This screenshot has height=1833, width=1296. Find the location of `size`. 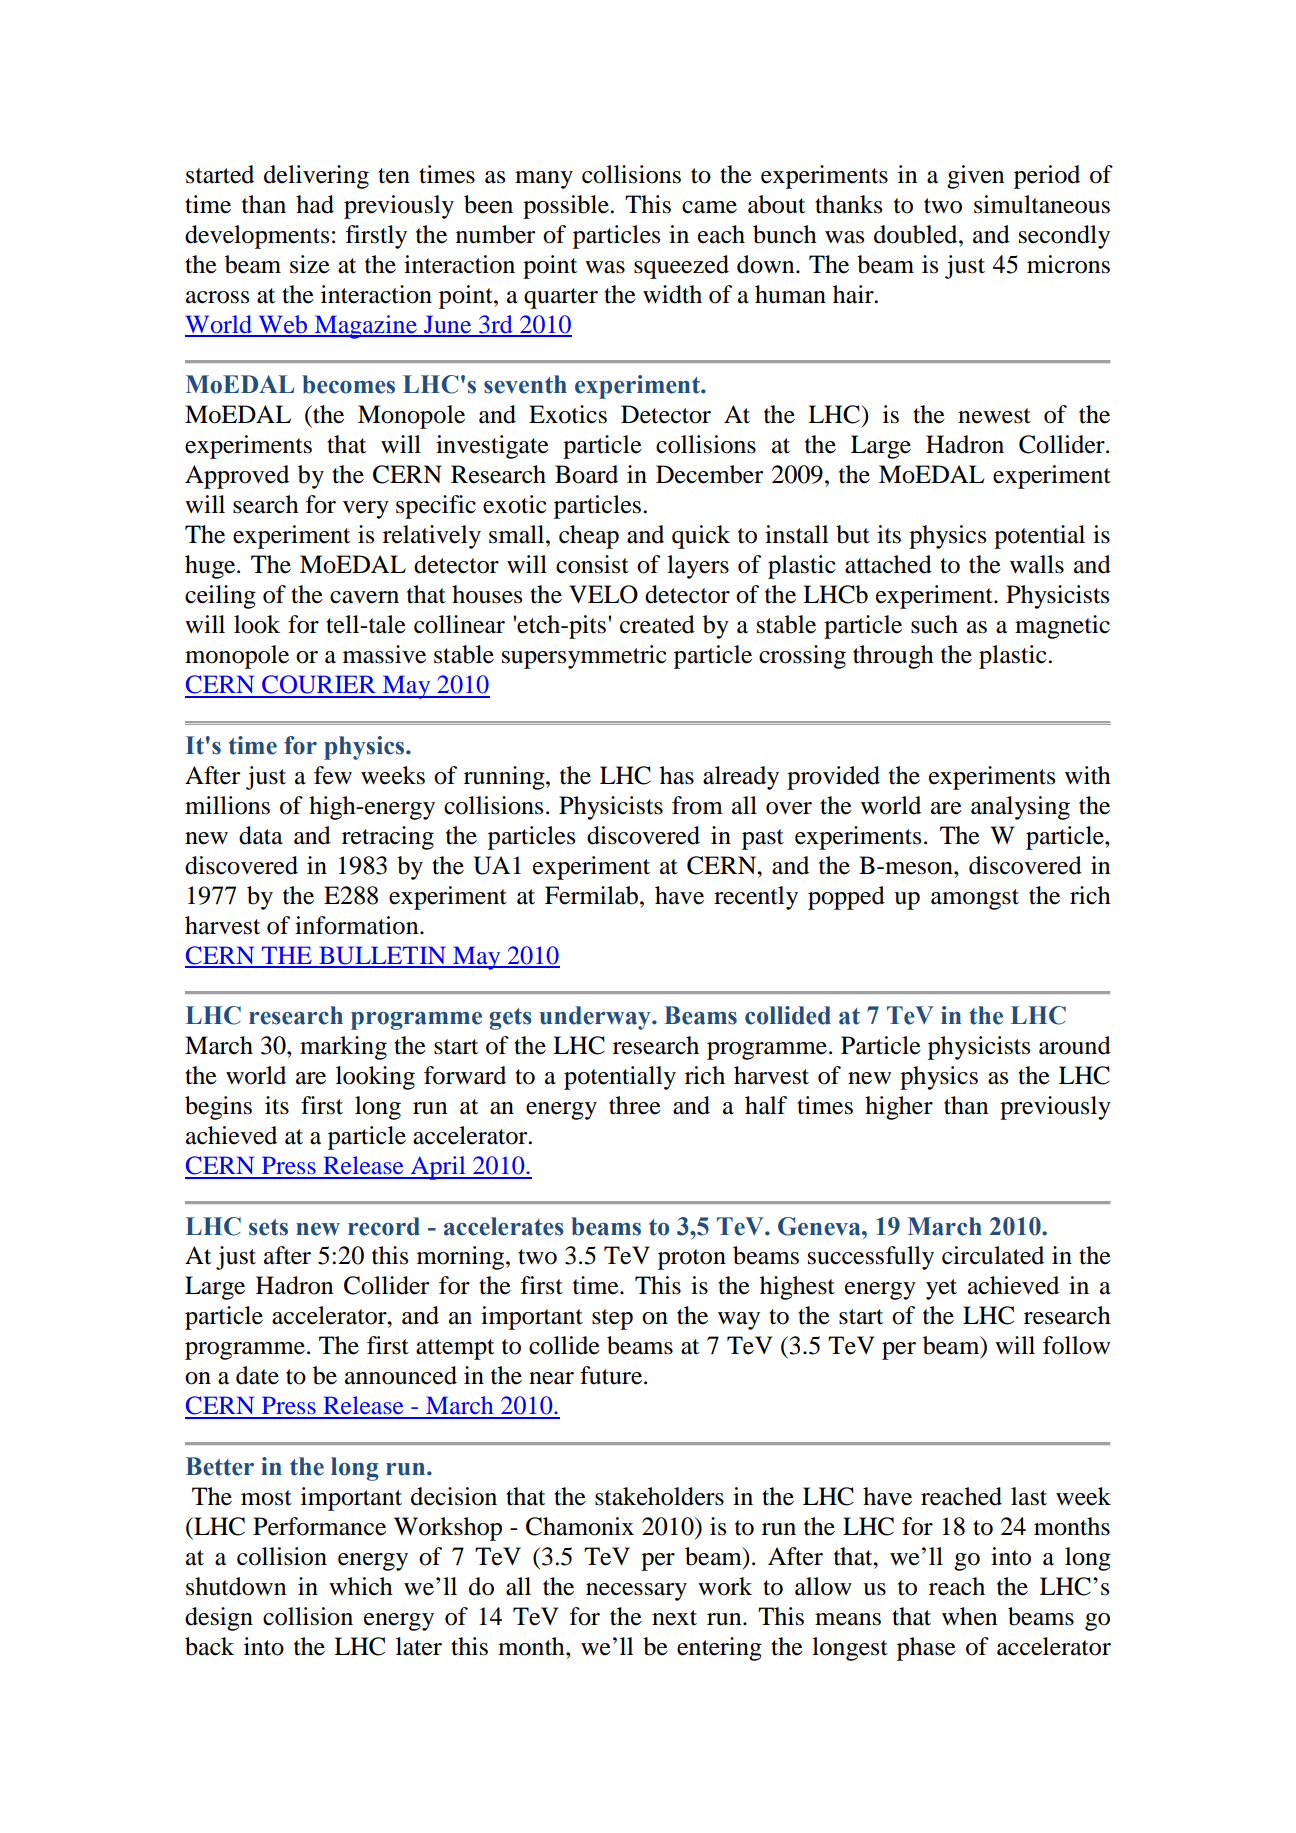

size is located at coordinates (310, 264).
